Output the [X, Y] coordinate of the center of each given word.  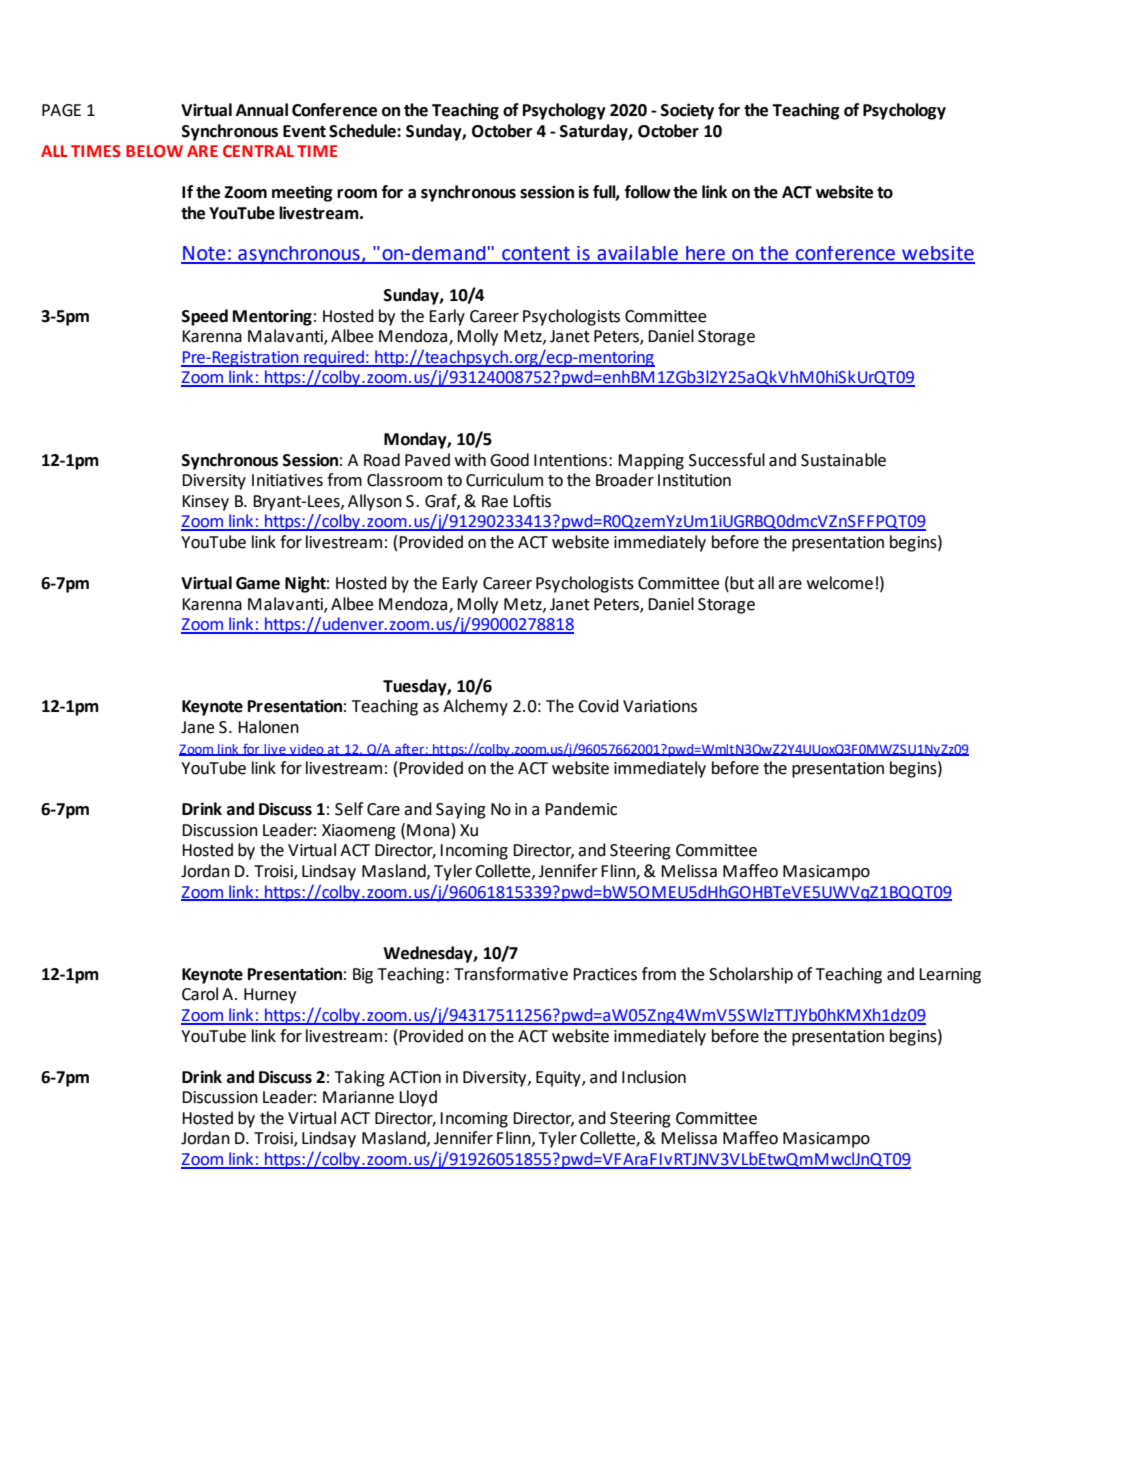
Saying [461, 811]
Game [258, 583]
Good [509, 460]
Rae [495, 501]
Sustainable [843, 460]
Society [687, 111]
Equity [559, 1079]
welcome [840, 583]
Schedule [363, 131]
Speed [205, 317]
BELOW [154, 151]
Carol [200, 994]
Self [349, 809]
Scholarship [751, 975]
